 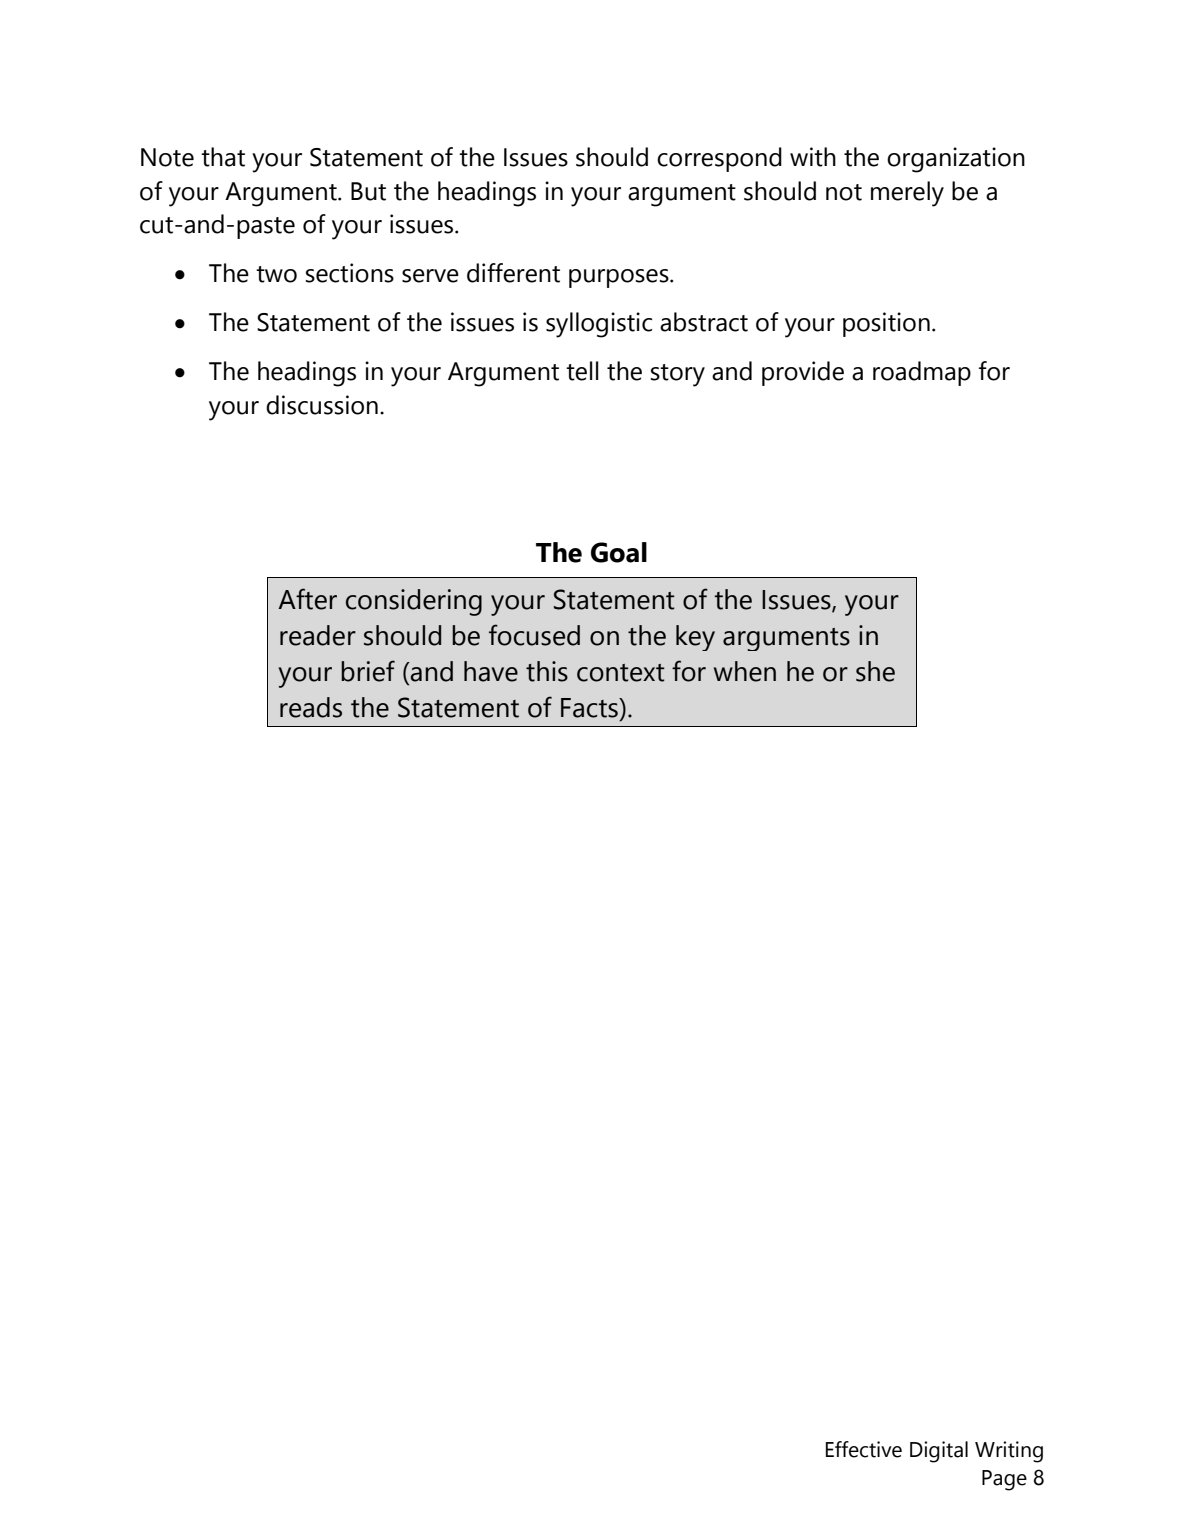 I want to click on reads, so click(x=311, y=707).
